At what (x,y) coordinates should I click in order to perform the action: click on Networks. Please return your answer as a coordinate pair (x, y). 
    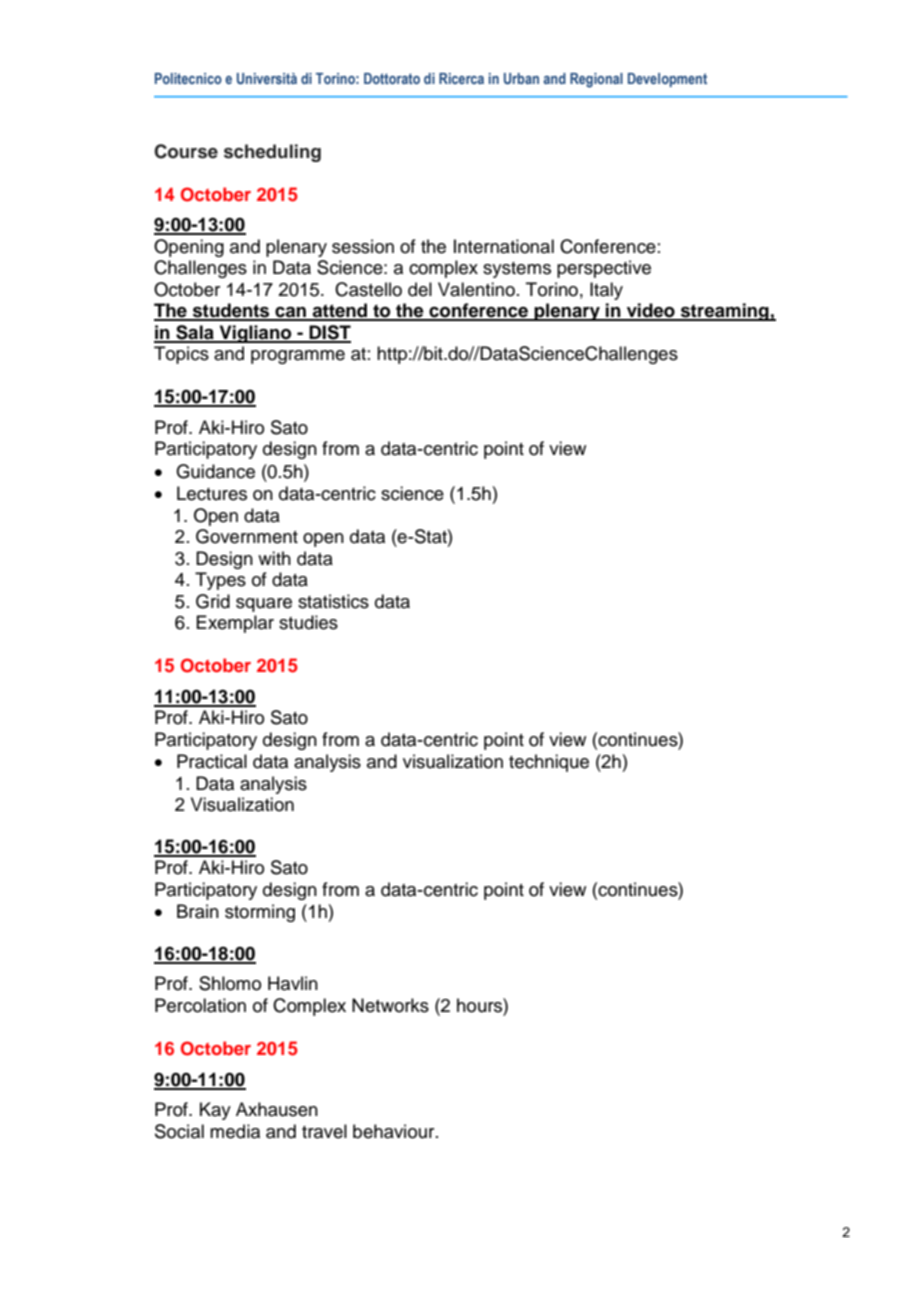
    Looking at the image, I should click on (390, 1005).
